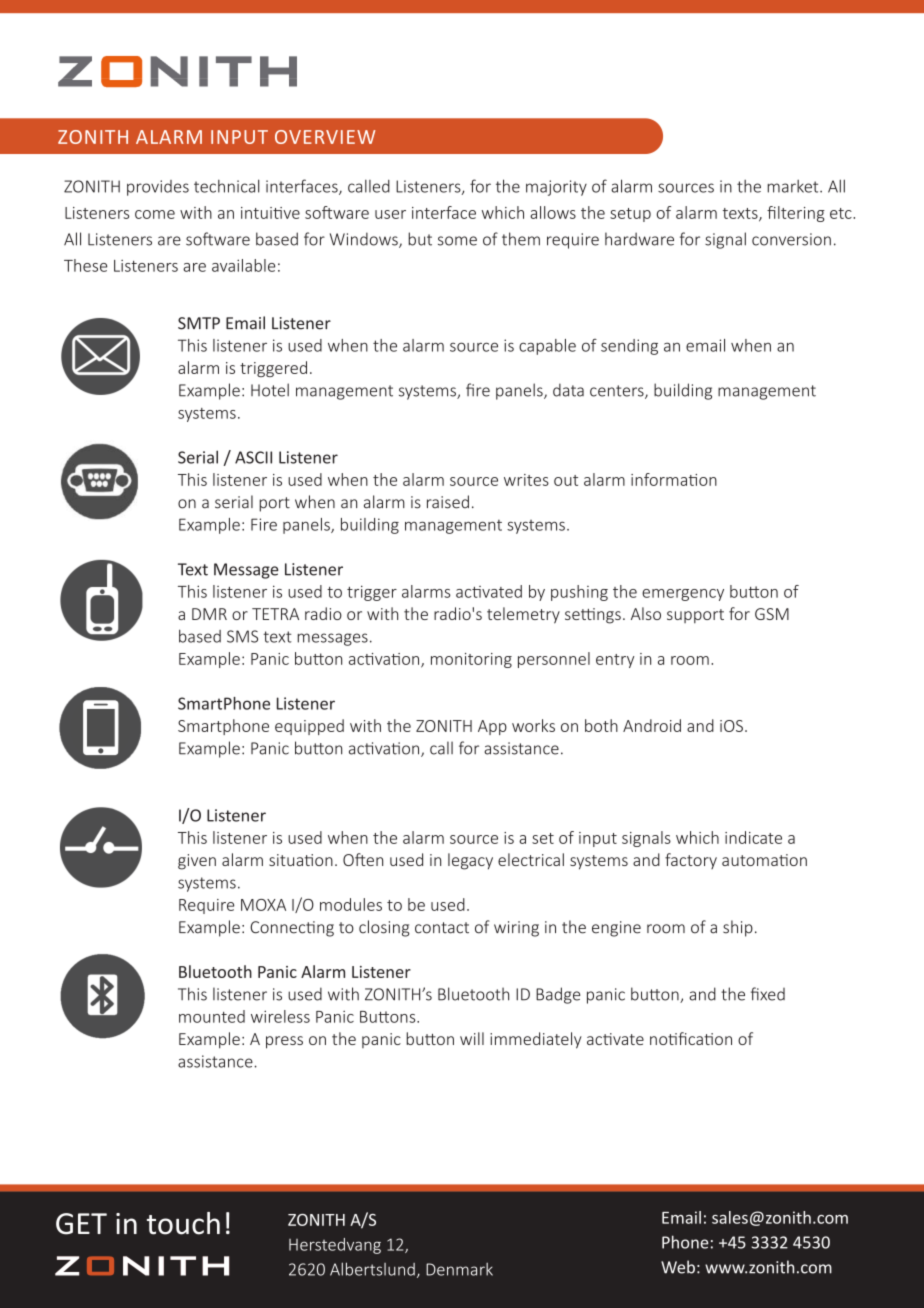  Describe the element at coordinates (242, 636) in the screenshot. I see `SMS` at that location.
